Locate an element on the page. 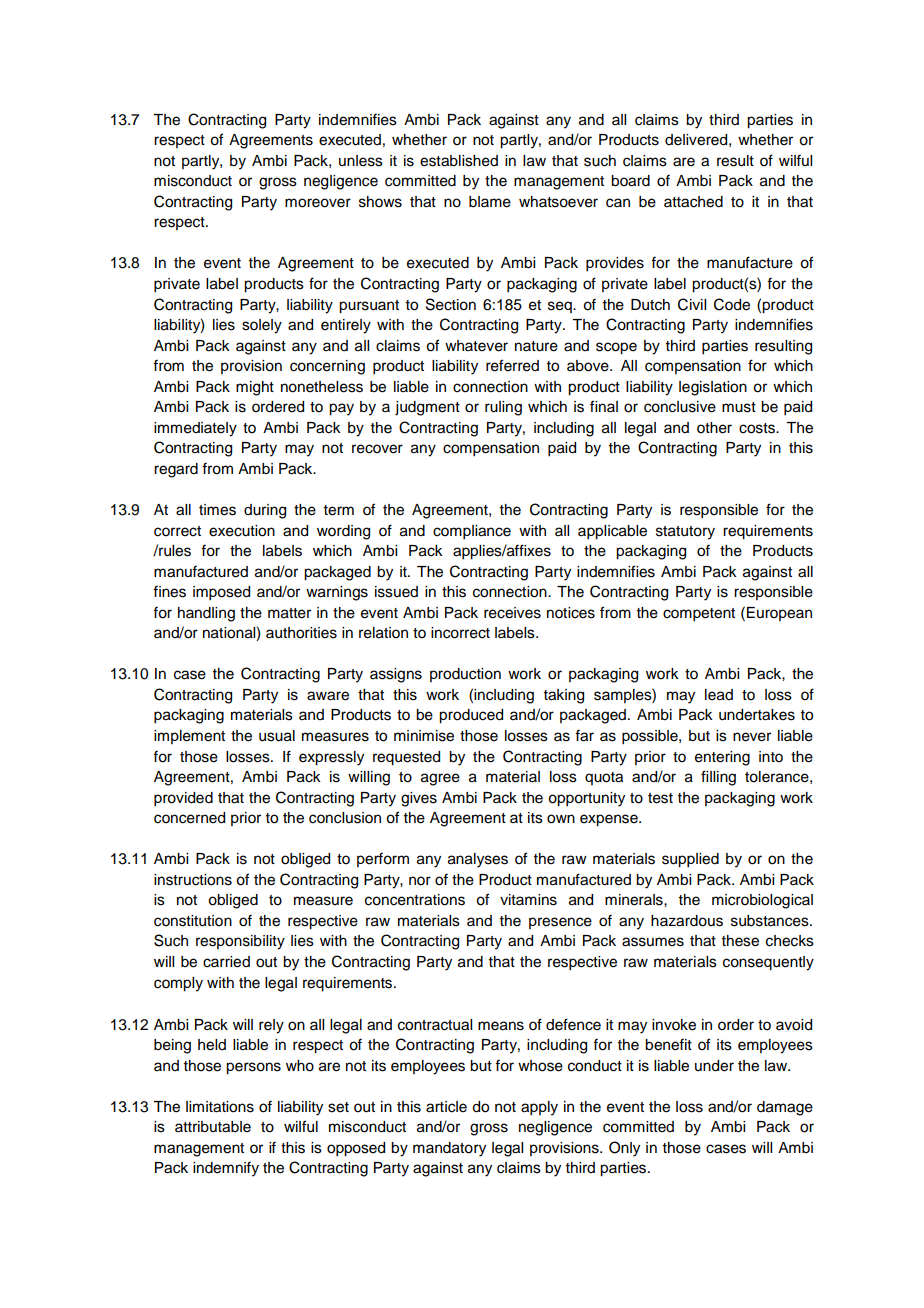 The height and width of the document is (1308, 924). produced is located at coordinates (471, 716).
